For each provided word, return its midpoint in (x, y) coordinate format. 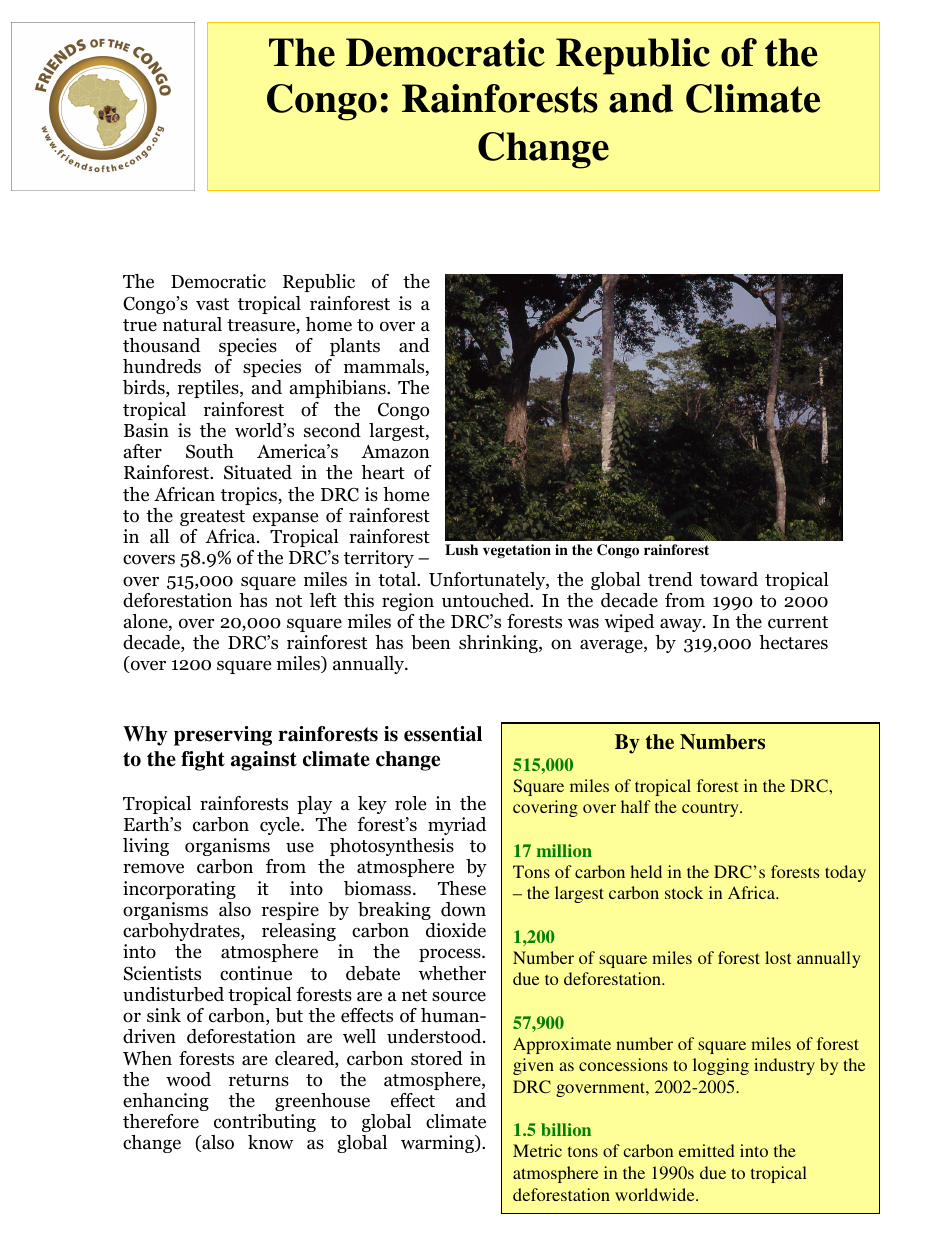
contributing (265, 1123)
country (711, 809)
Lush (461, 549)
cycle (281, 826)
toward (729, 579)
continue (256, 973)
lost (778, 957)
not (288, 601)
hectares (793, 642)
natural (192, 324)
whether (452, 973)
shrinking (499, 644)
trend (670, 579)
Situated (258, 472)
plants (355, 347)
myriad (457, 826)
